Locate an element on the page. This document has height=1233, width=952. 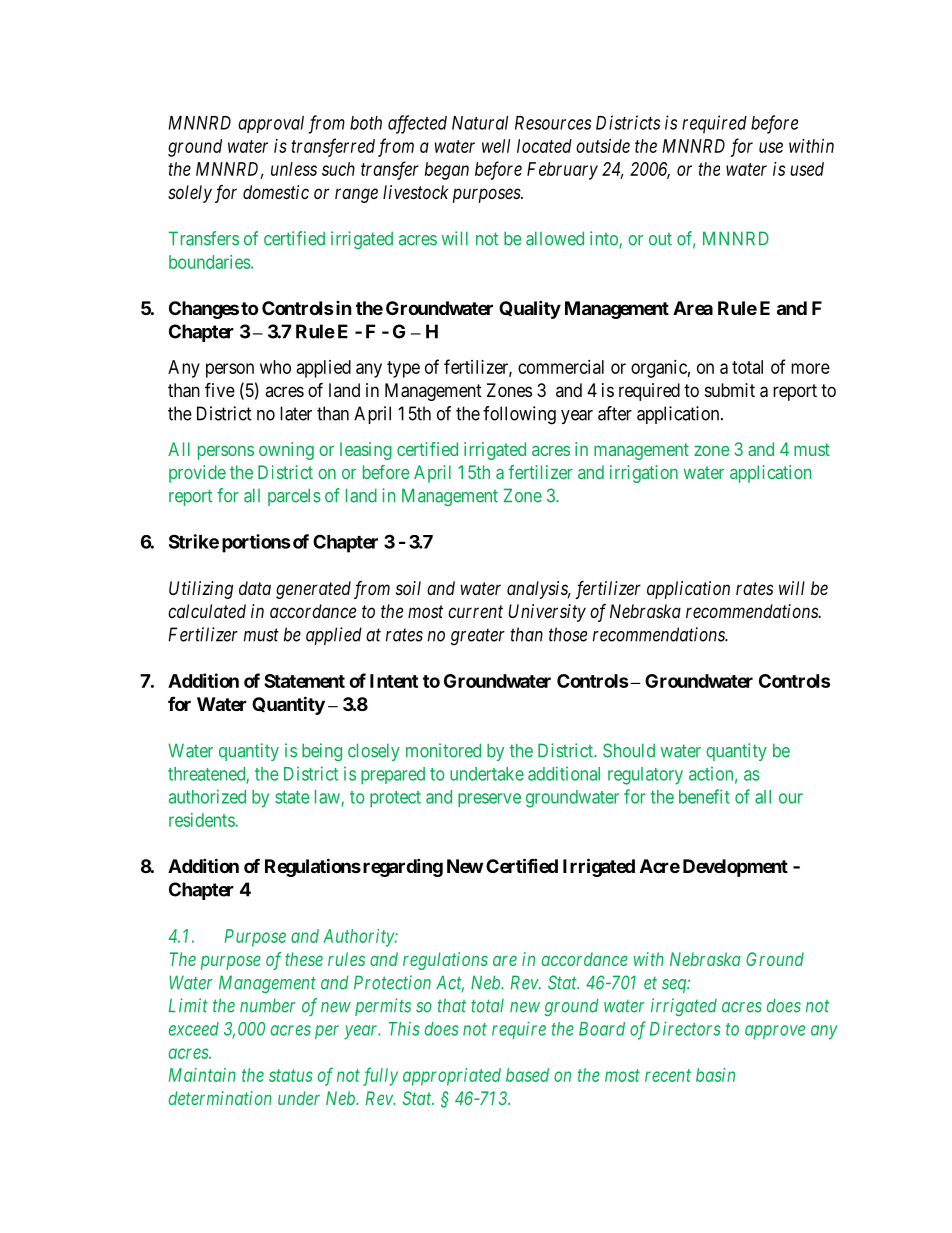
determination is located at coordinates (220, 1098).
